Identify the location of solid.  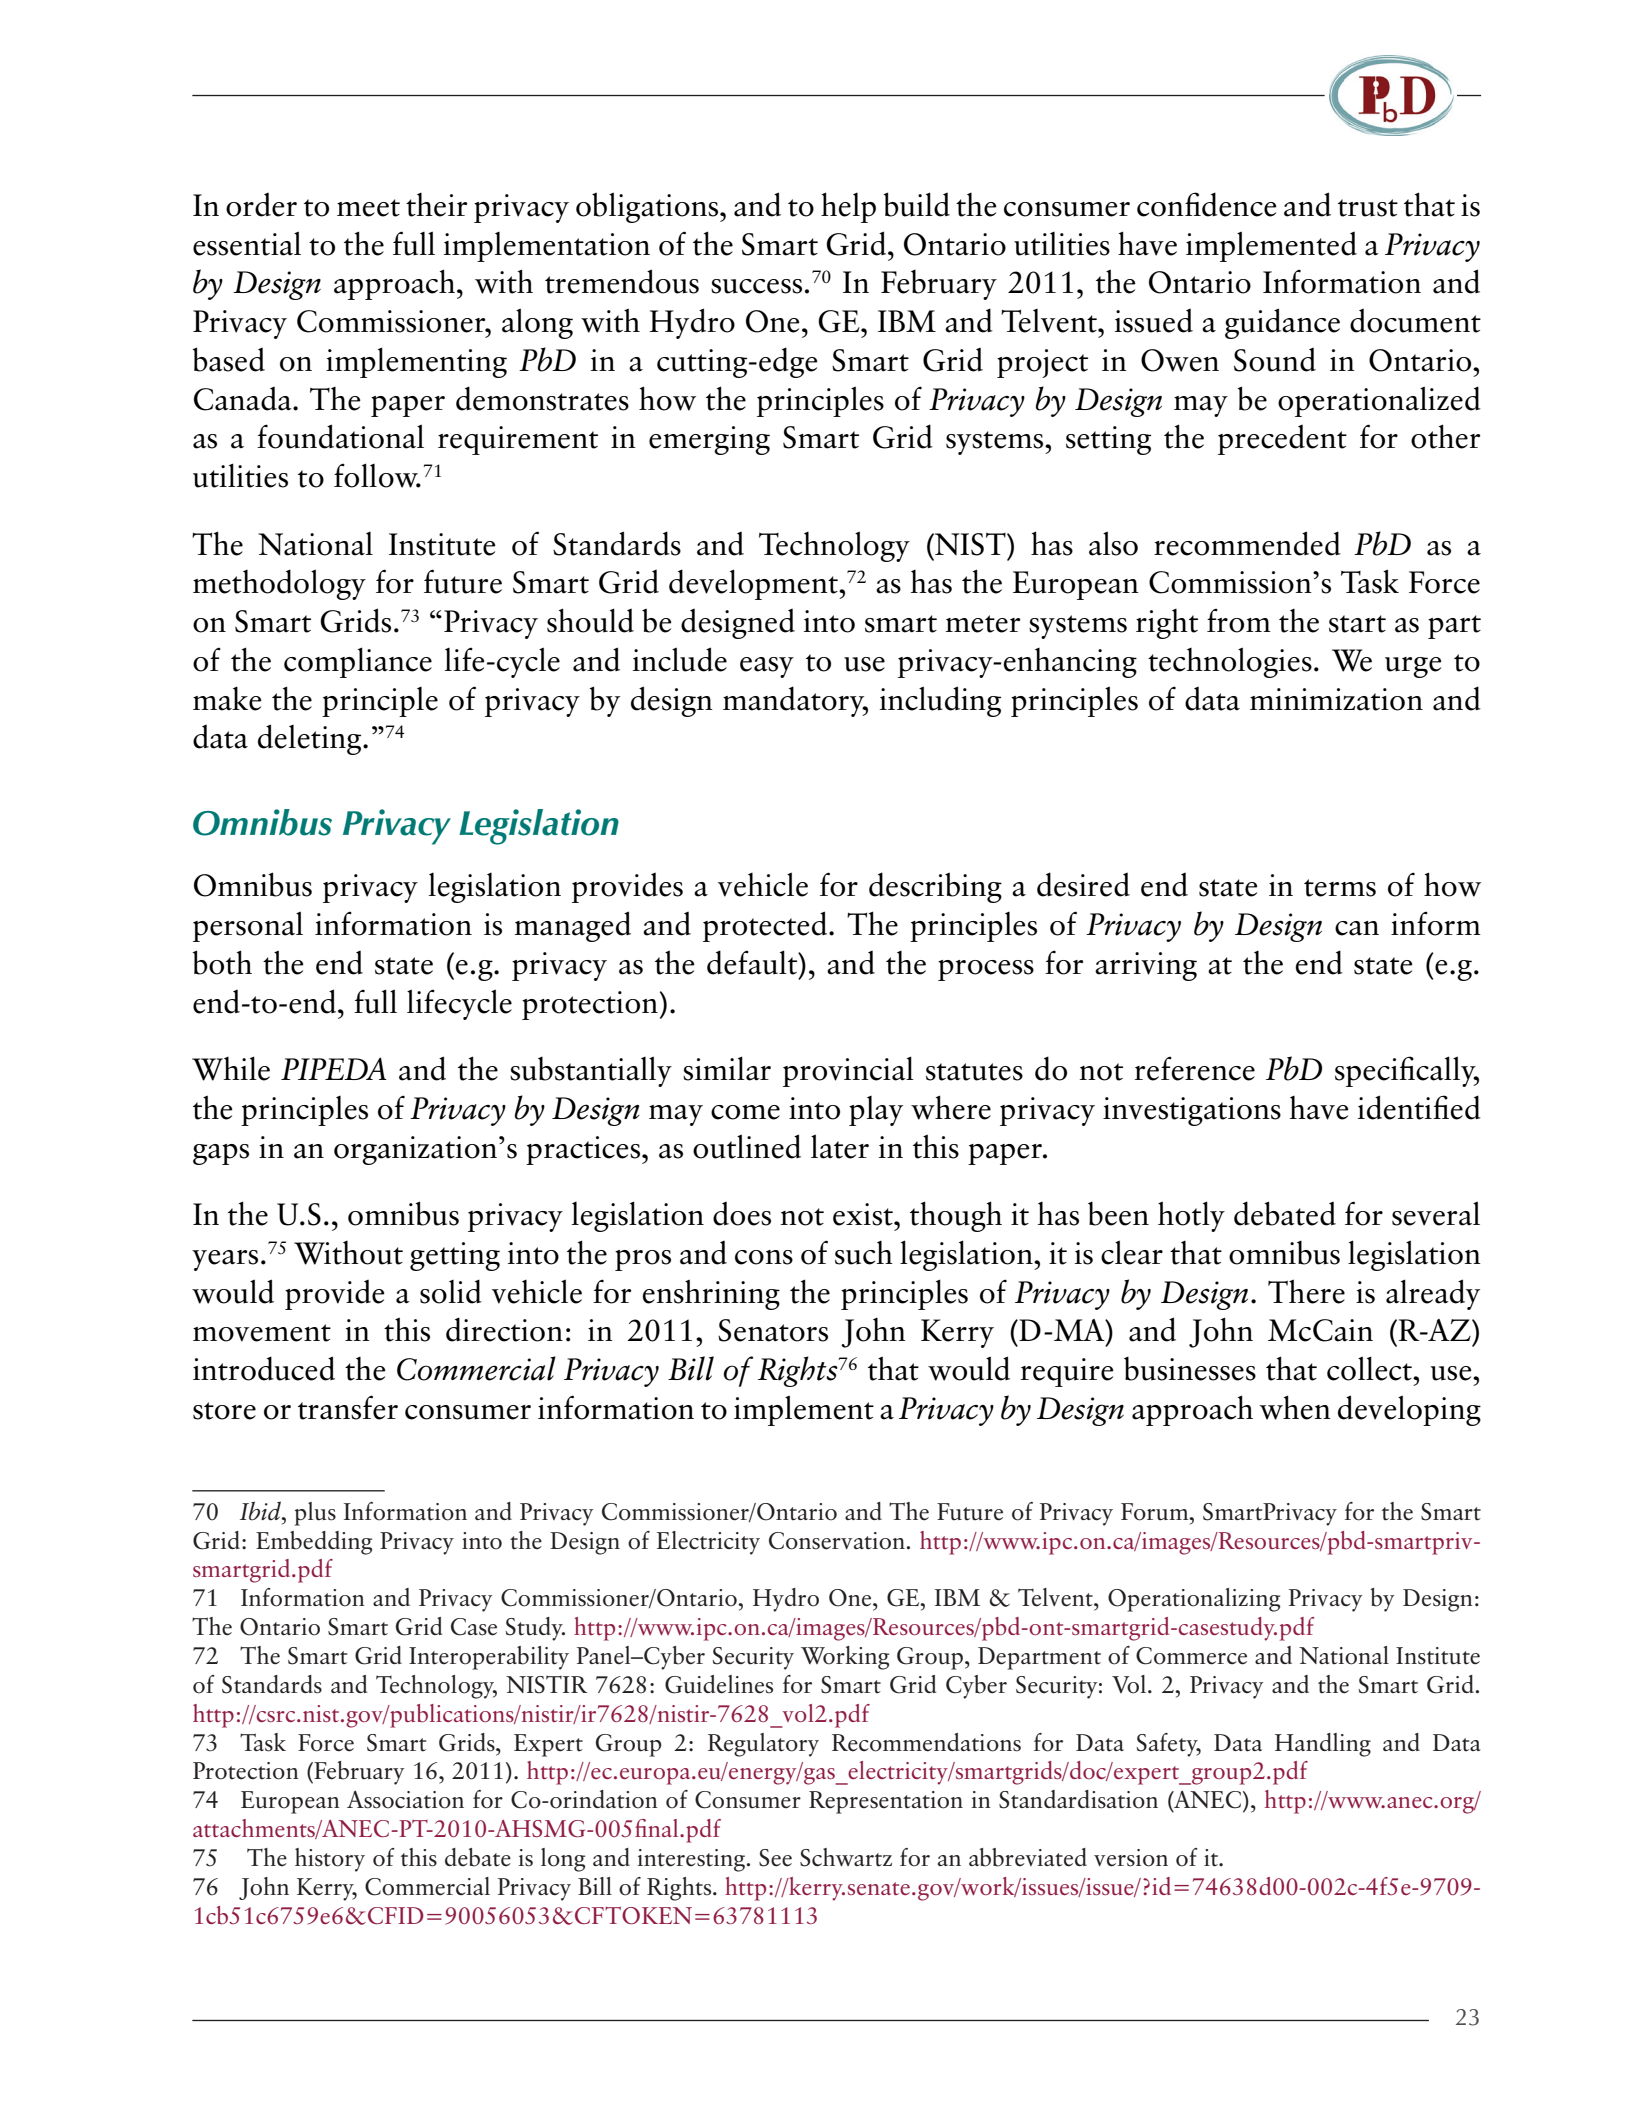
(451, 1291).
